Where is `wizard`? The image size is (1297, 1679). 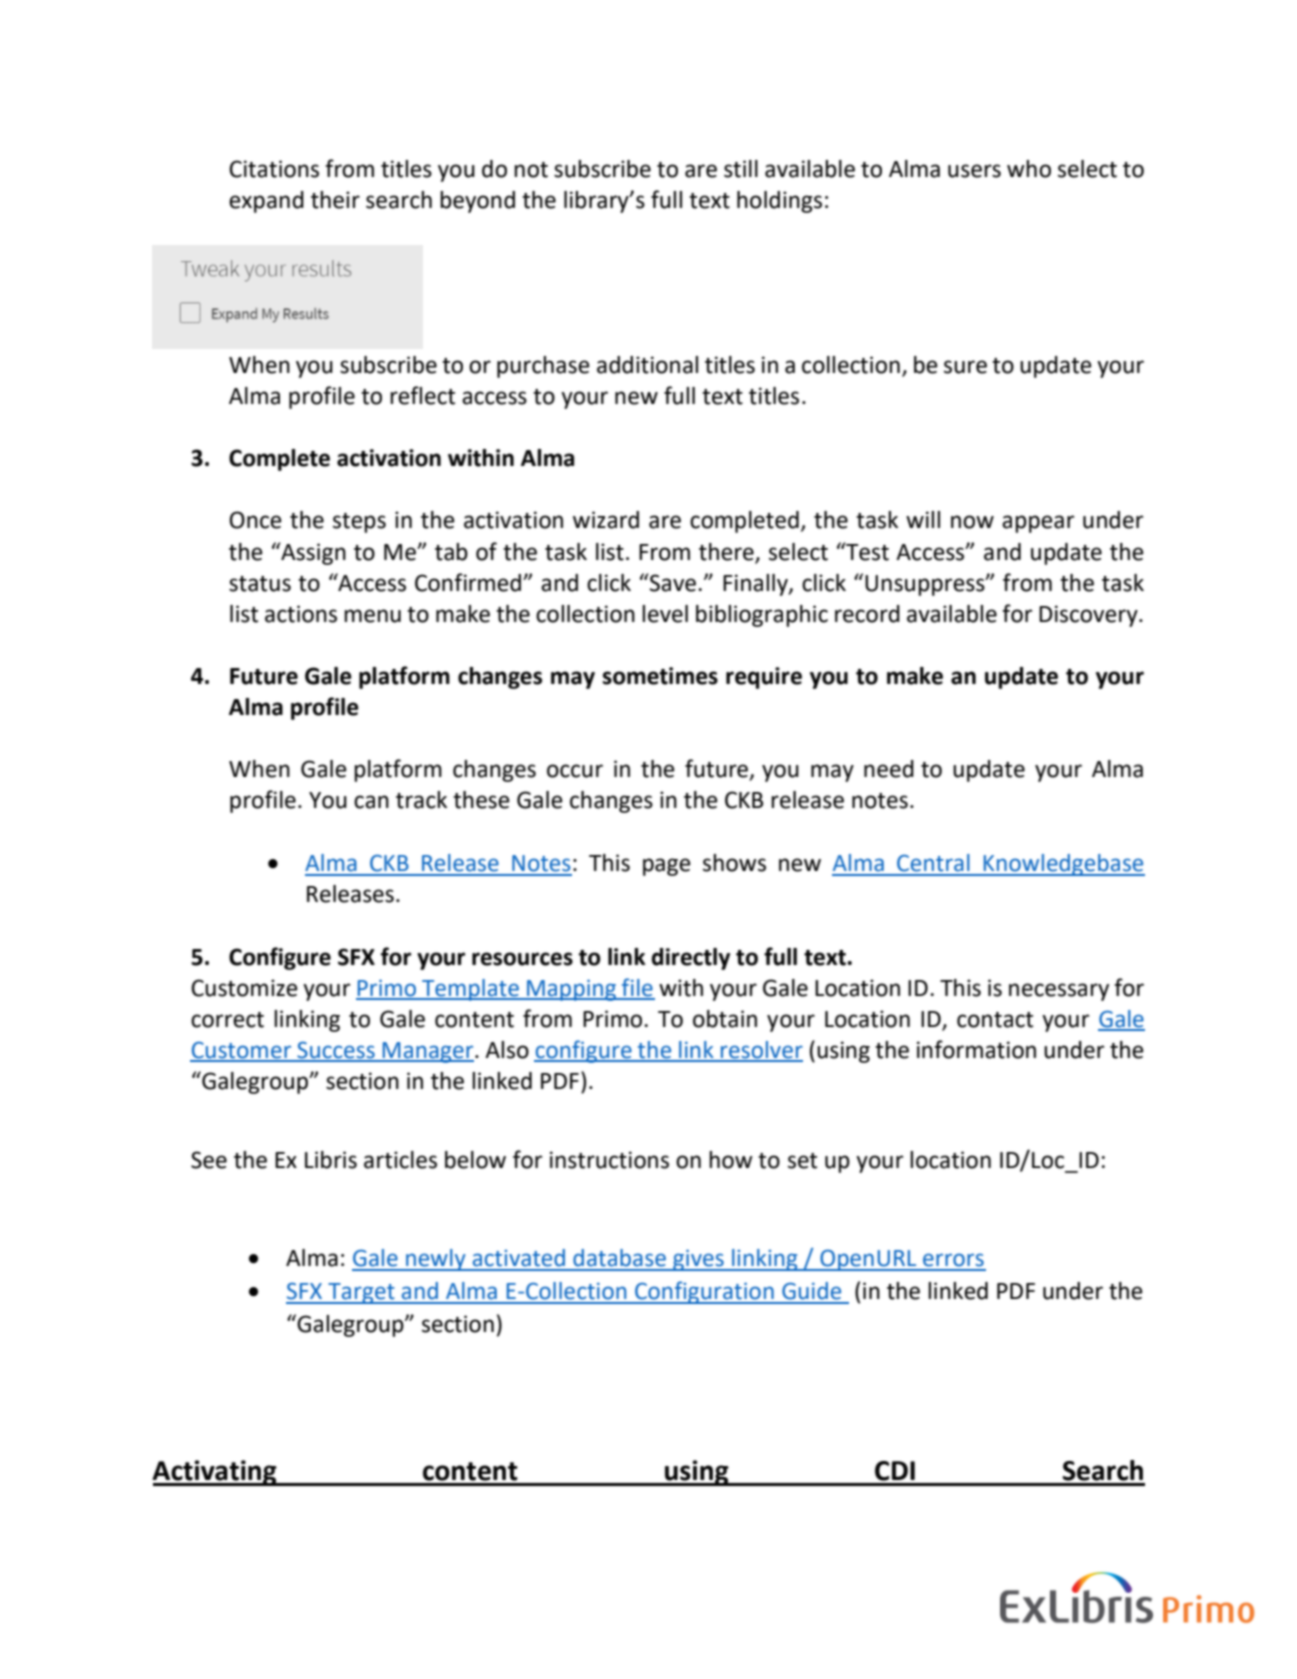 wizard is located at coordinates (606, 520).
